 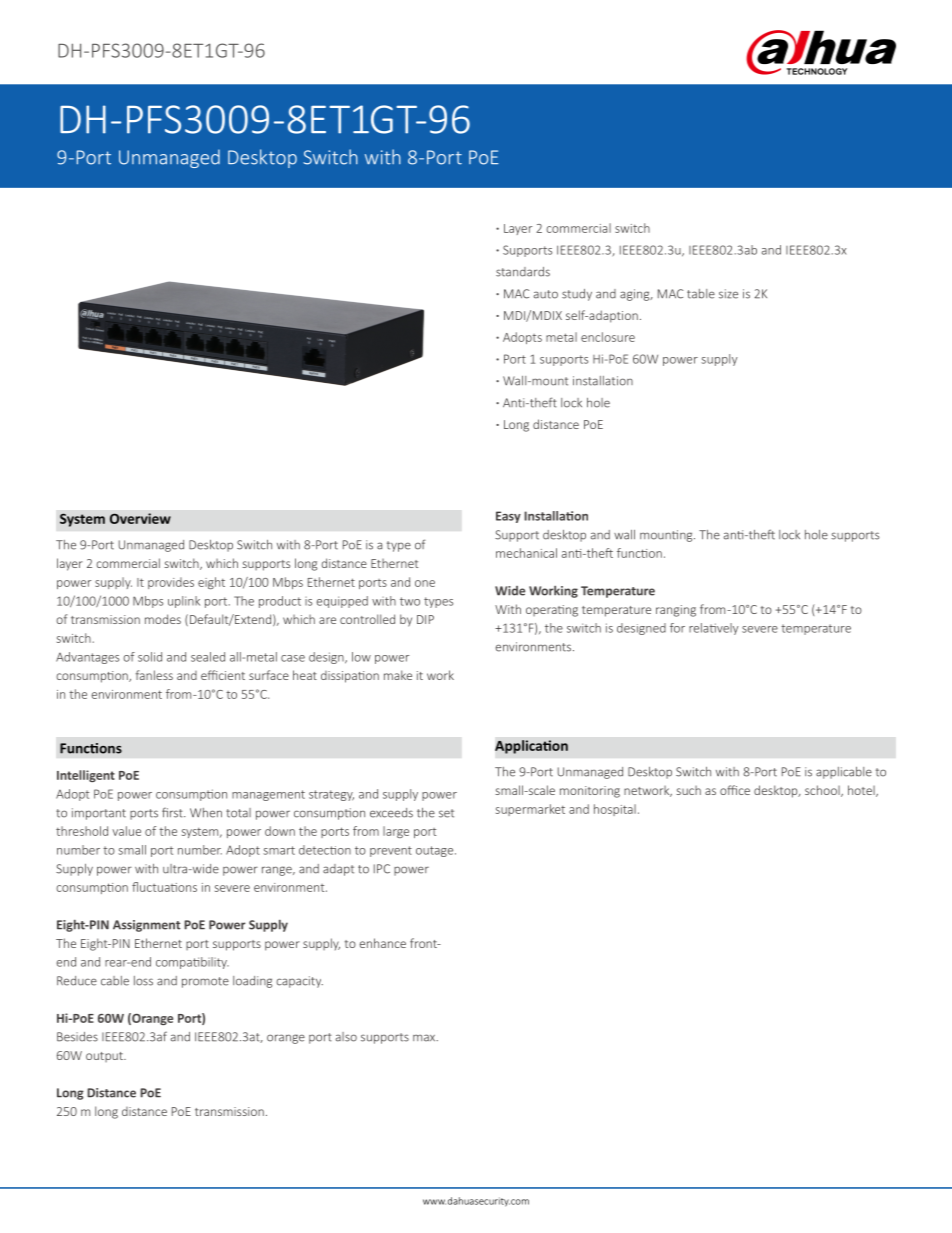 I want to click on max, so click(x=425, y=1038).
